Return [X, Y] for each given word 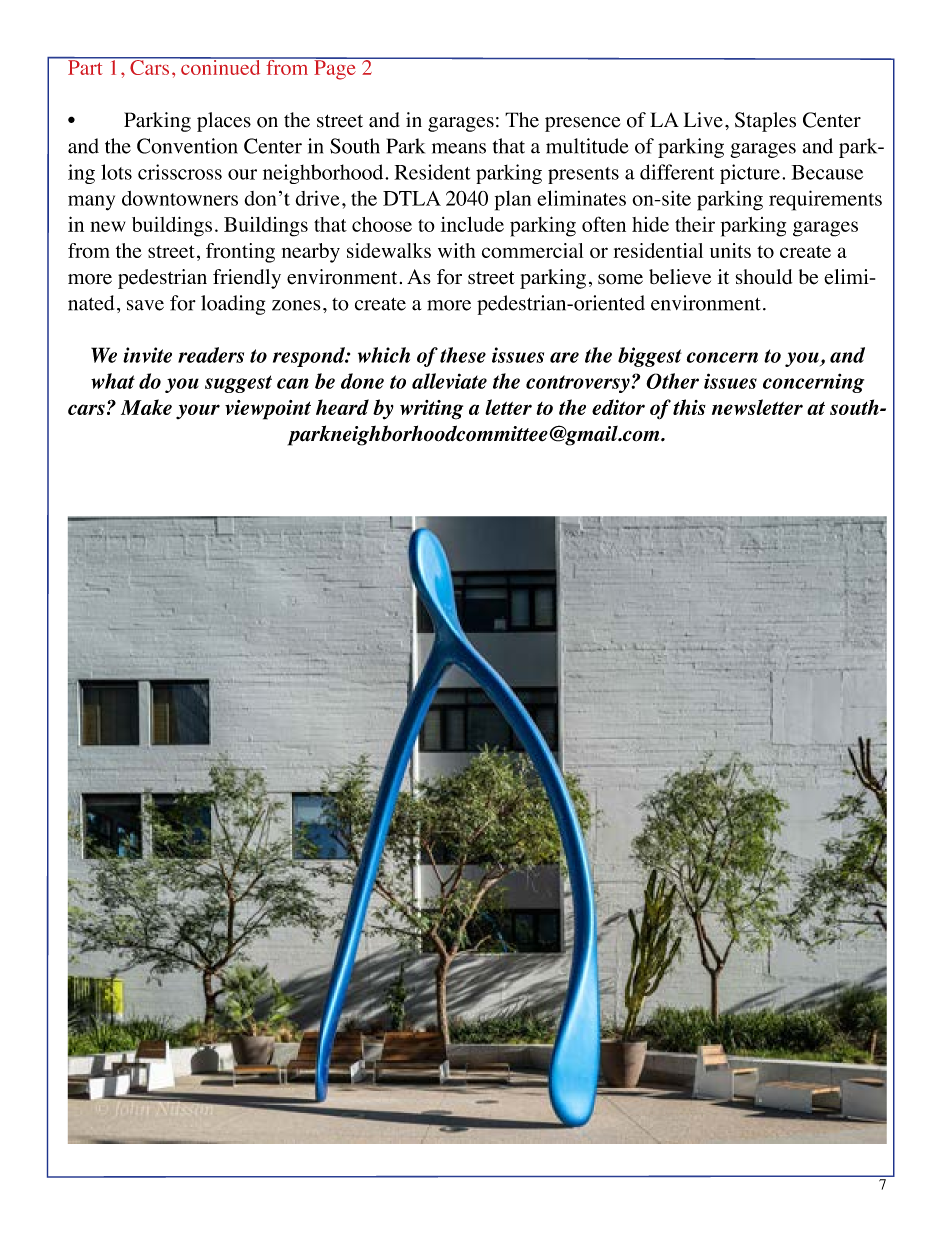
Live [703, 120]
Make [146, 407]
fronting [240, 253]
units [730, 250]
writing [431, 410]
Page [335, 69]
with [456, 250]
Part [85, 66]
